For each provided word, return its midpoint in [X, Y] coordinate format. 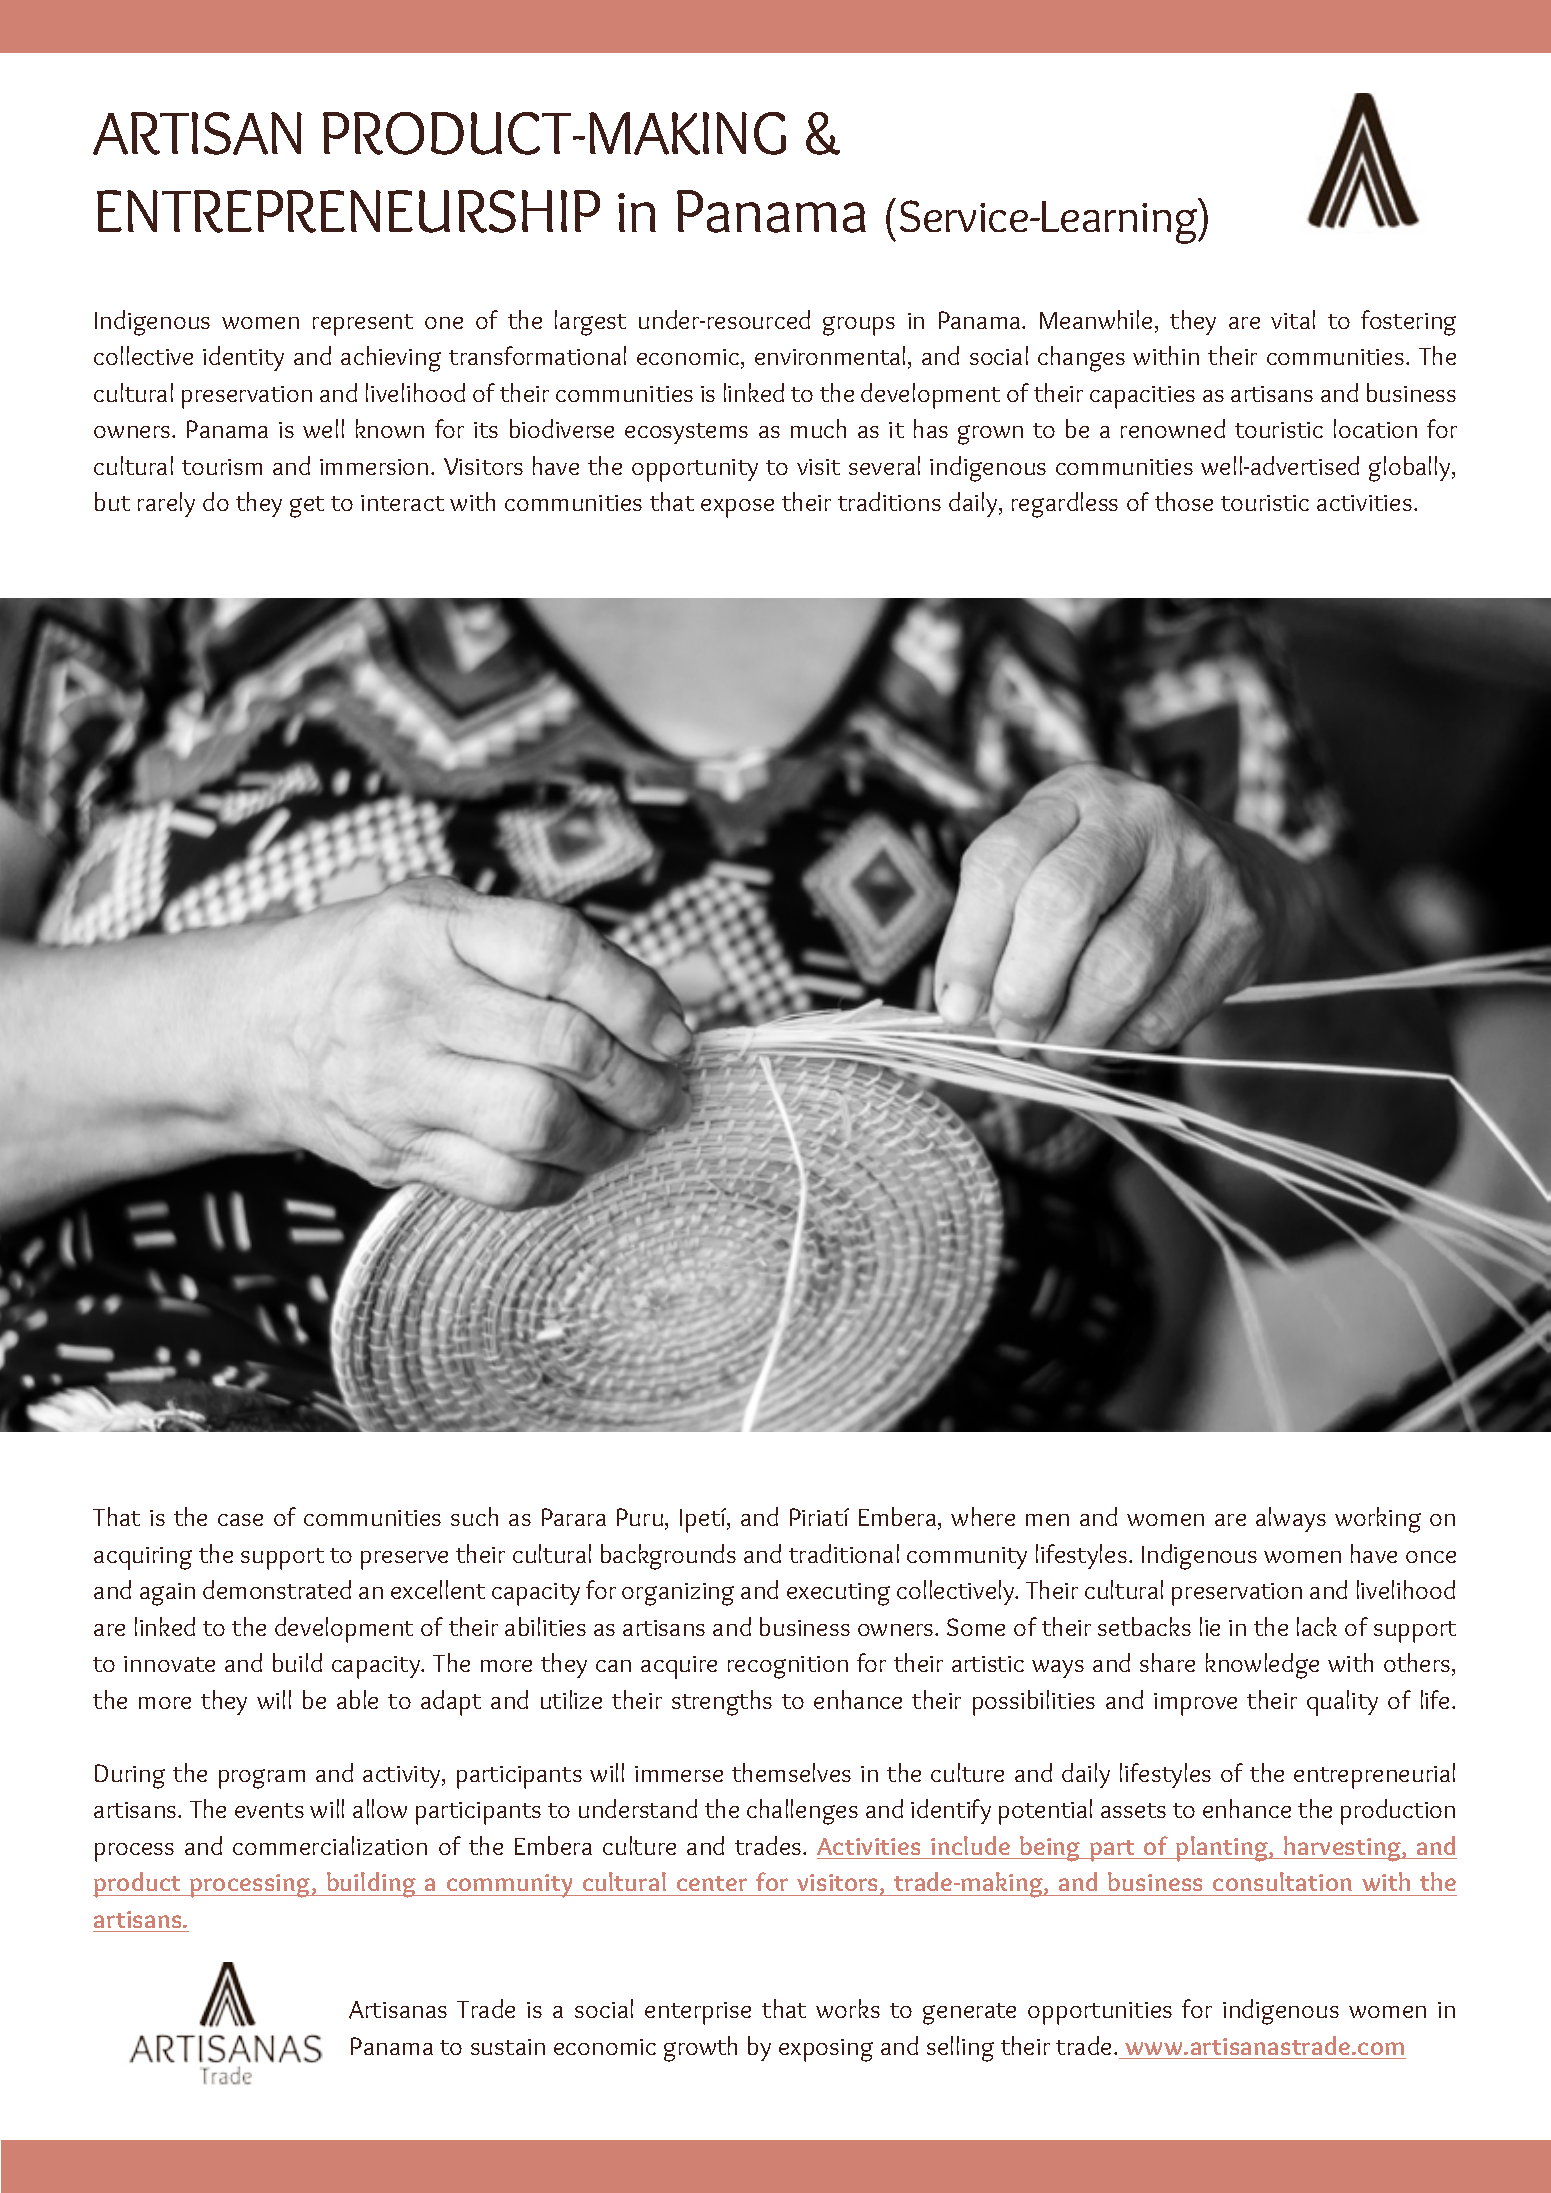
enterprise [698, 2013]
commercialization [330, 1845]
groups [859, 326]
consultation [1282, 1881]
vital [1293, 319]
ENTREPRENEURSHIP [348, 211]
